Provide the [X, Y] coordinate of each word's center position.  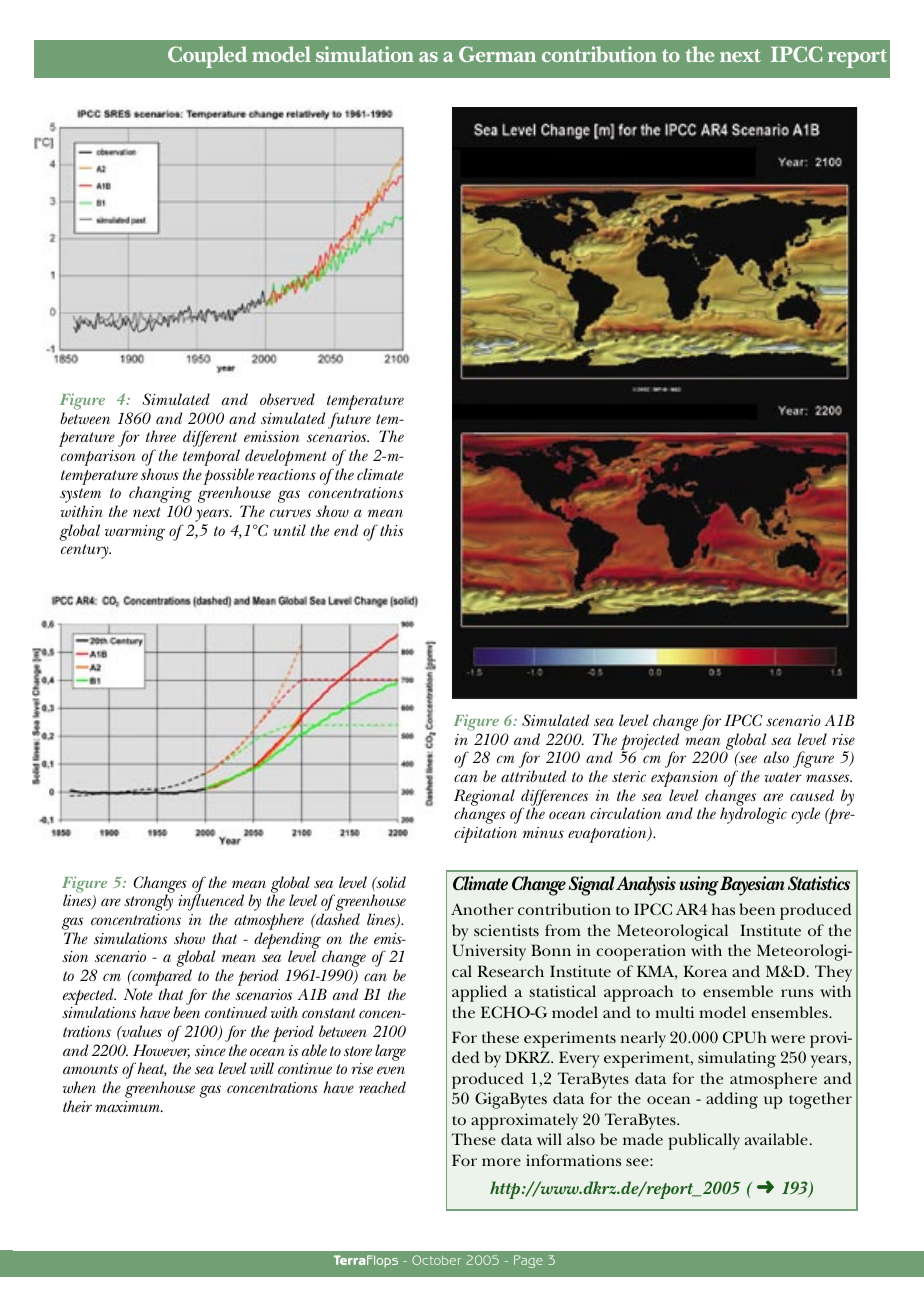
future [349, 420]
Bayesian [752, 886]
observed [287, 399]
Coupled [207, 57]
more [501, 1162]
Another [482, 909]
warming [135, 533]
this [391, 530]
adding [732, 1100]
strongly [148, 902]
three [161, 436]
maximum [128, 1106]
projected [650, 742]
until [289, 530]
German [497, 54]
